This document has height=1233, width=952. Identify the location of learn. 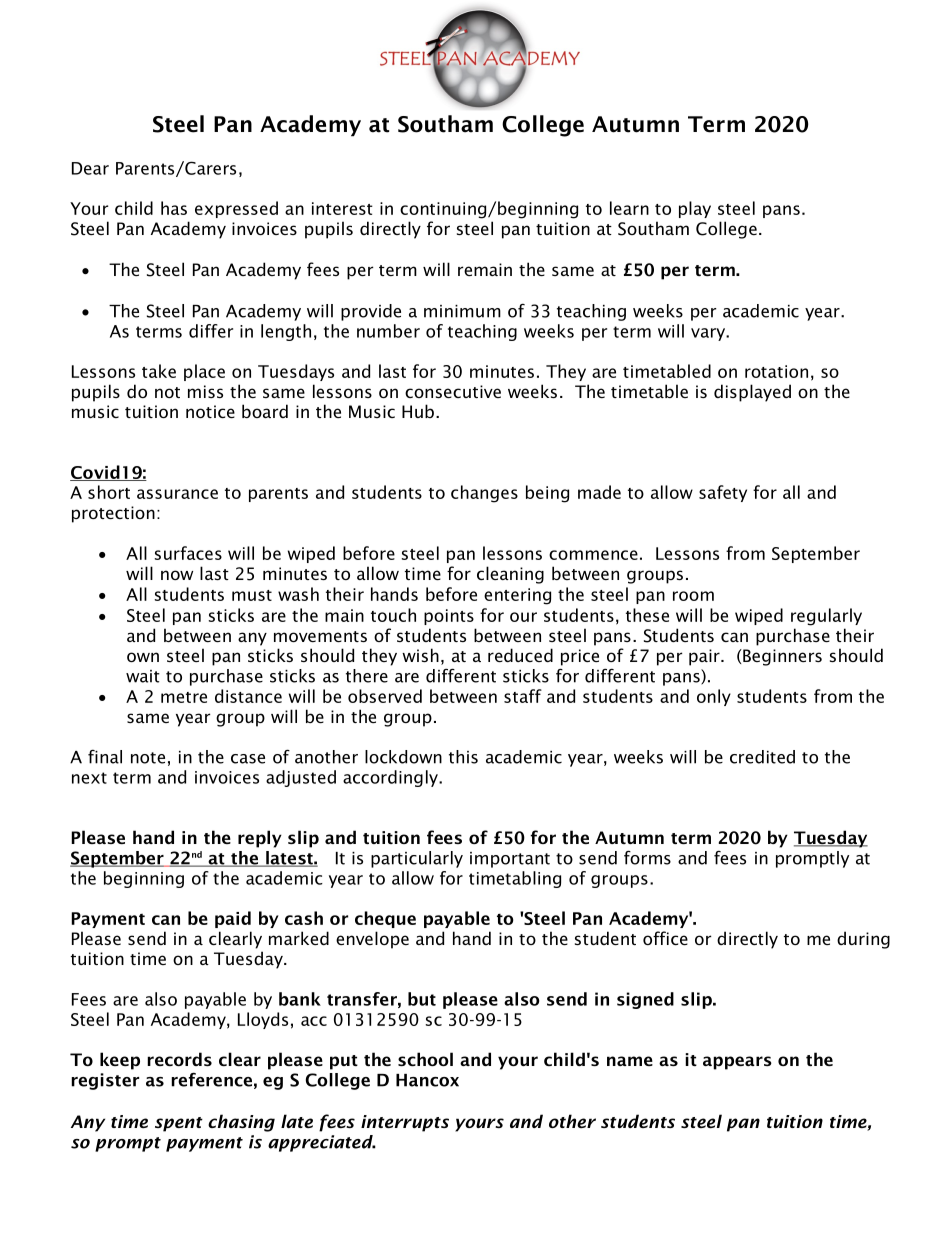
(629, 208).
